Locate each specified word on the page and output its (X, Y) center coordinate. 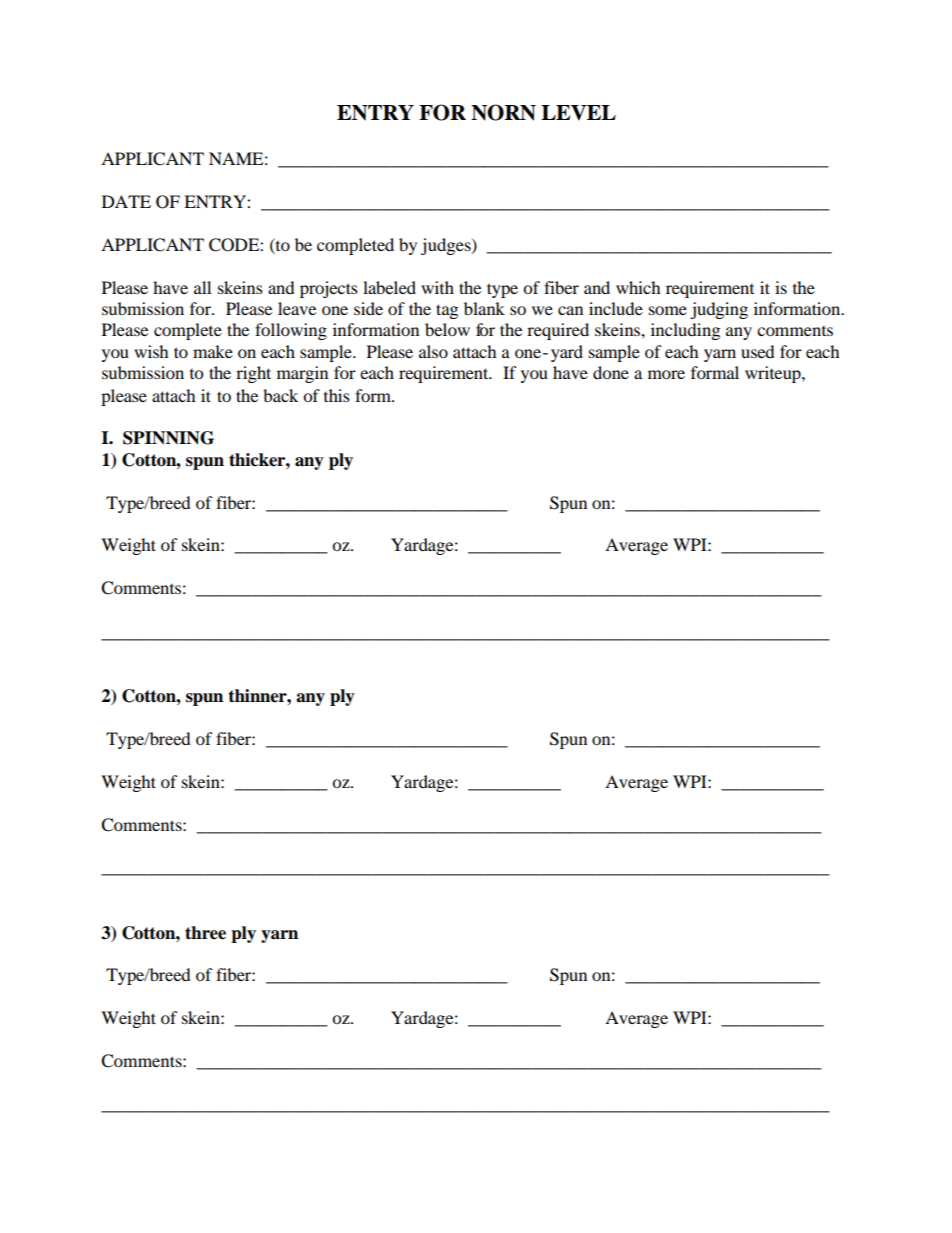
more (666, 374)
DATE (126, 201)
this (337, 395)
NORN (503, 112)
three (205, 933)
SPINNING (168, 438)
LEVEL (578, 113)
